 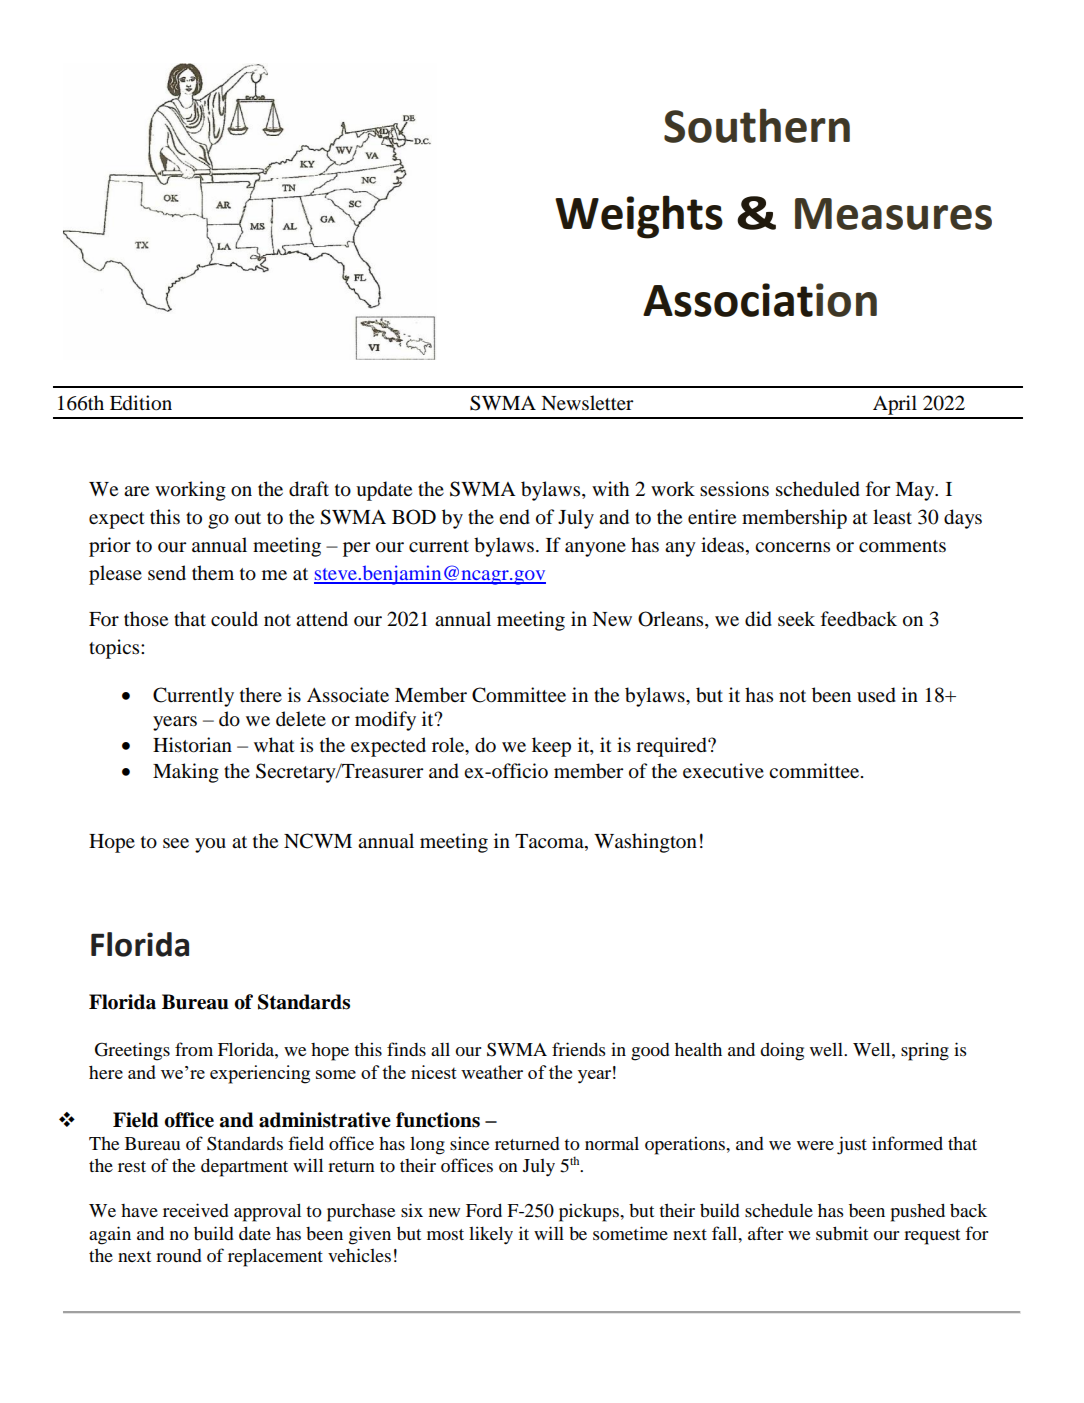 What do you see at coordinates (595, 549) in the document?
I see `anyone` at bounding box center [595, 549].
